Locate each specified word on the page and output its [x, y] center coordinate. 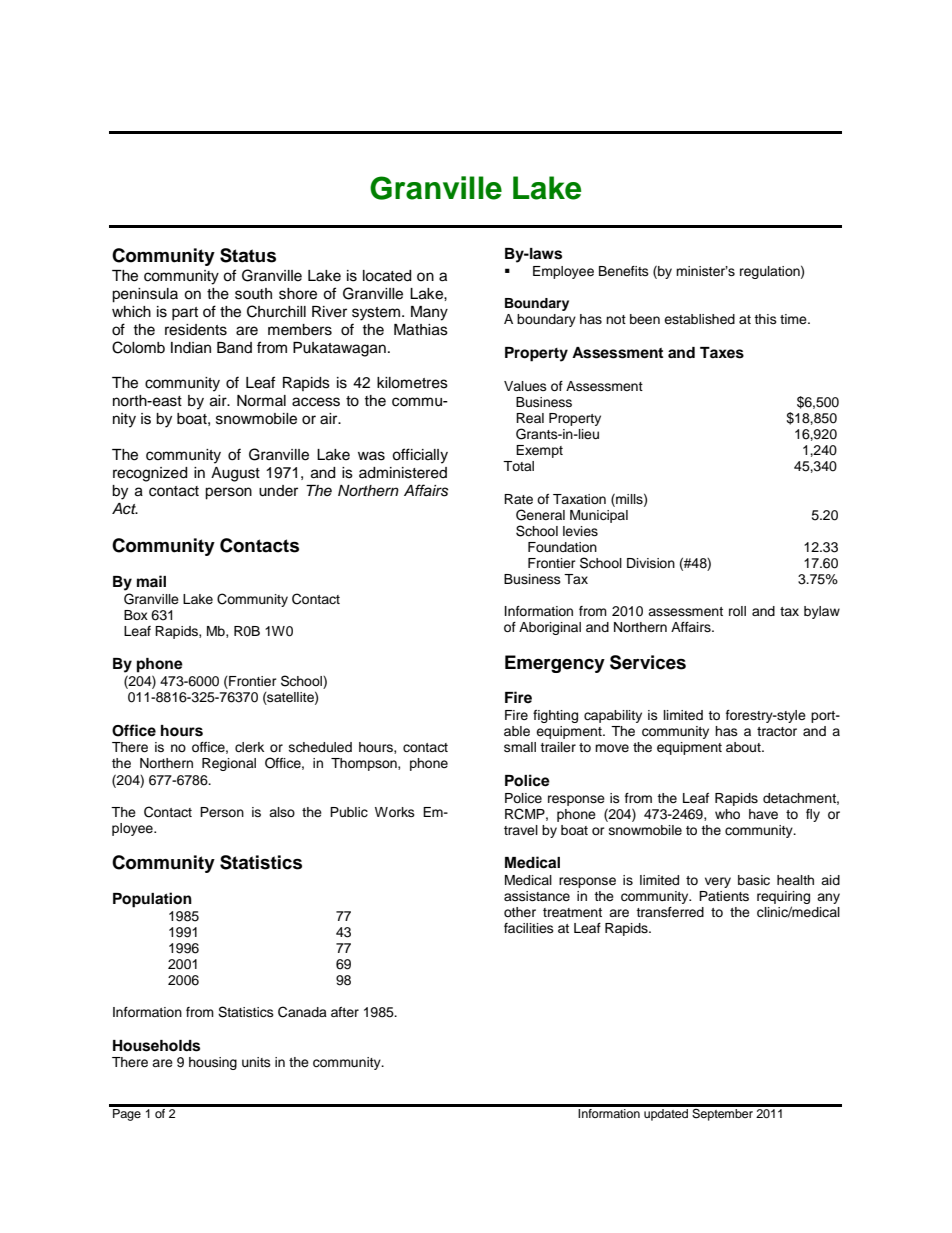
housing [213, 1063]
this [765, 319]
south [253, 294]
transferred [670, 912]
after [345, 1012]
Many [429, 313]
